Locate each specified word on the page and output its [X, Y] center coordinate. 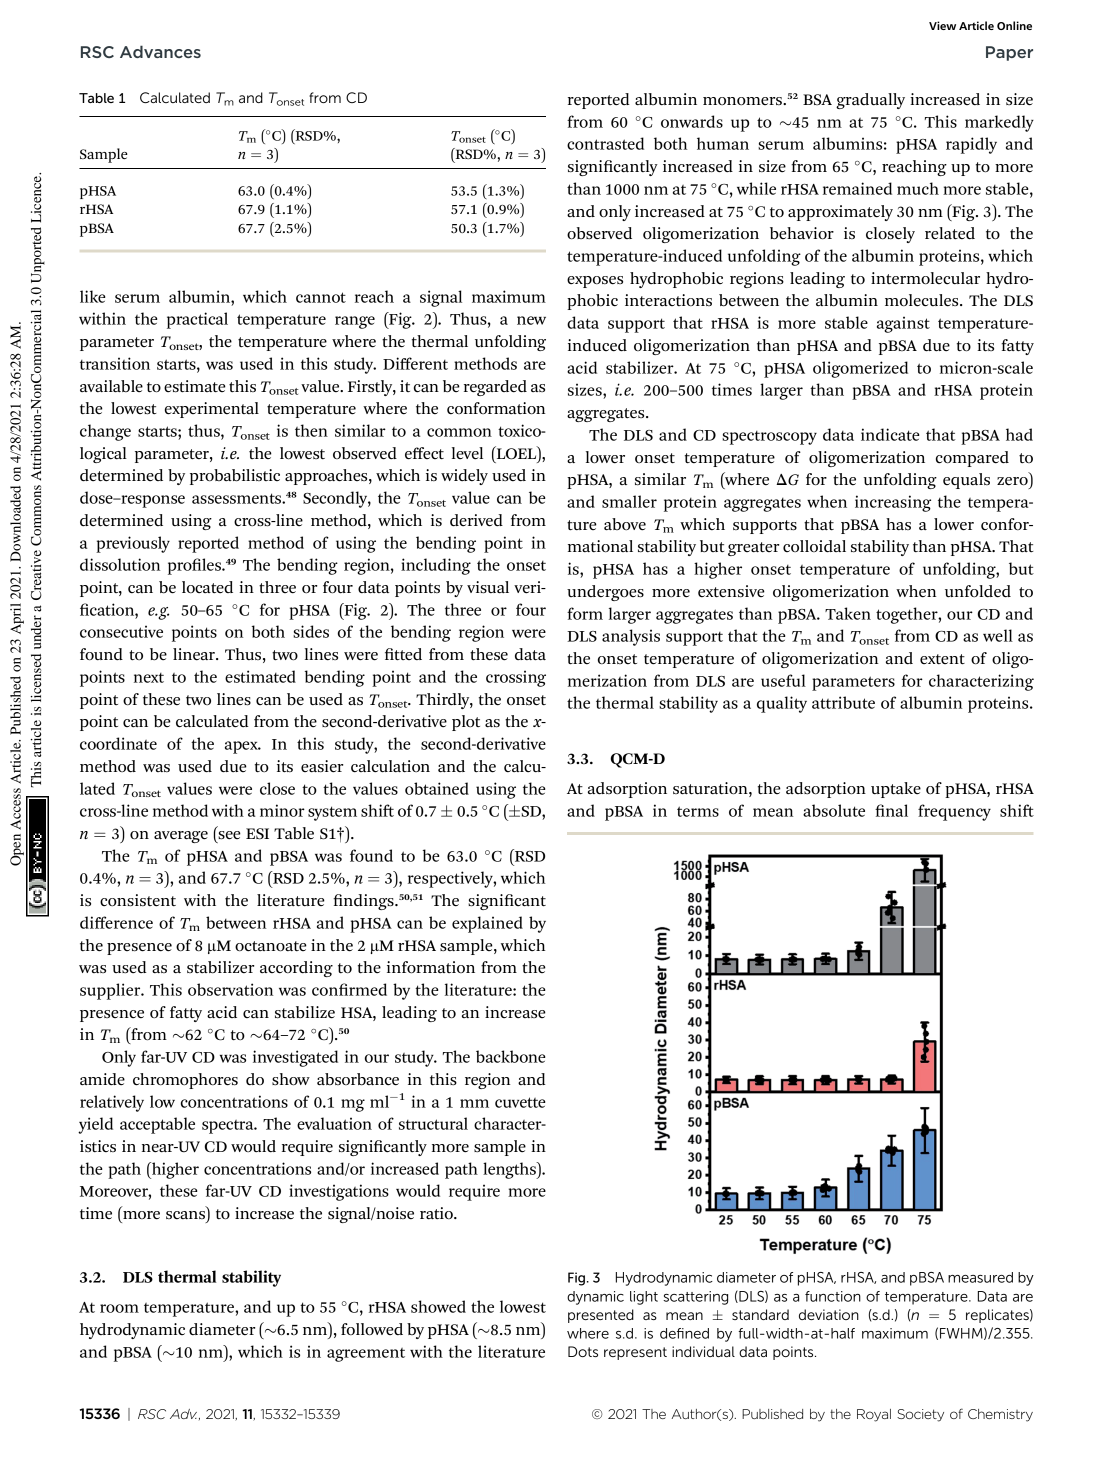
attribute [843, 702]
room [119, 1308]
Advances [160, 51]
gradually [870, 101]
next [149, 678]
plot [466, 723]
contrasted [605, 143]
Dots [583, 1351]
